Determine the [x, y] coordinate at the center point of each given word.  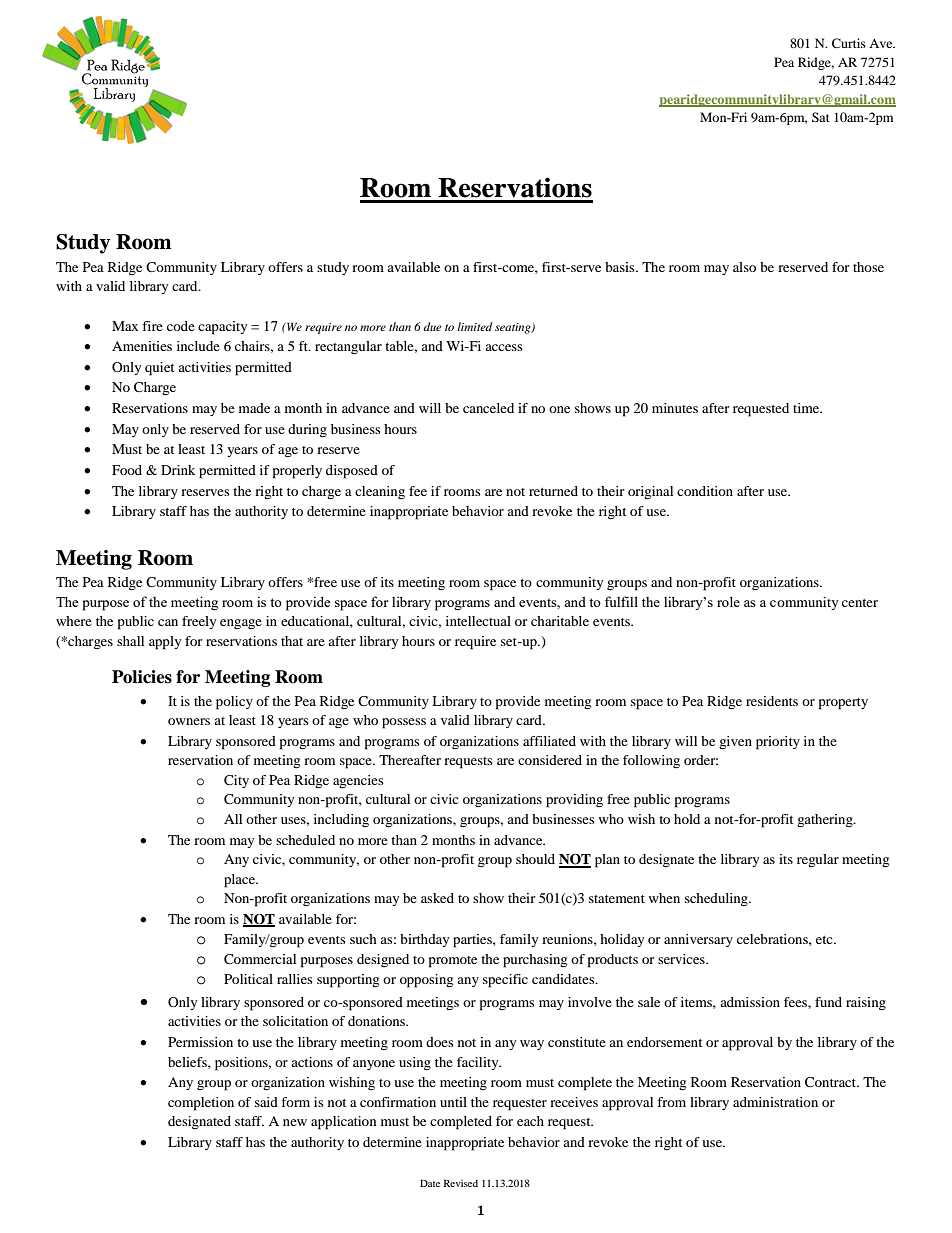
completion [201, 1104]
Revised [461, 1183]
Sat [821, 117]
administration [775, 1102]
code [181, 326]
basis [621, 267]
